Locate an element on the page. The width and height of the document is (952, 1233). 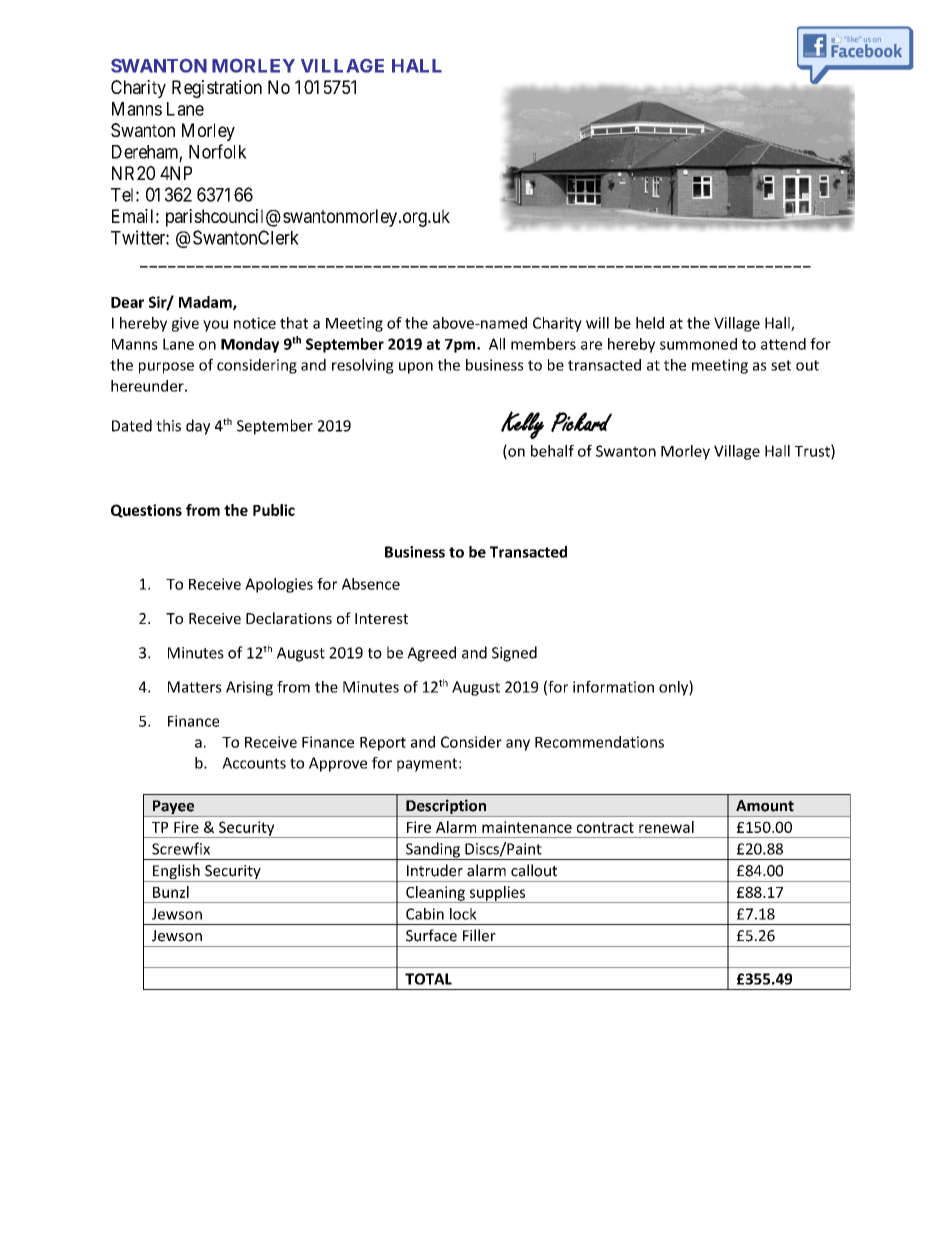
behalf is located at coordinates (552, 451).
